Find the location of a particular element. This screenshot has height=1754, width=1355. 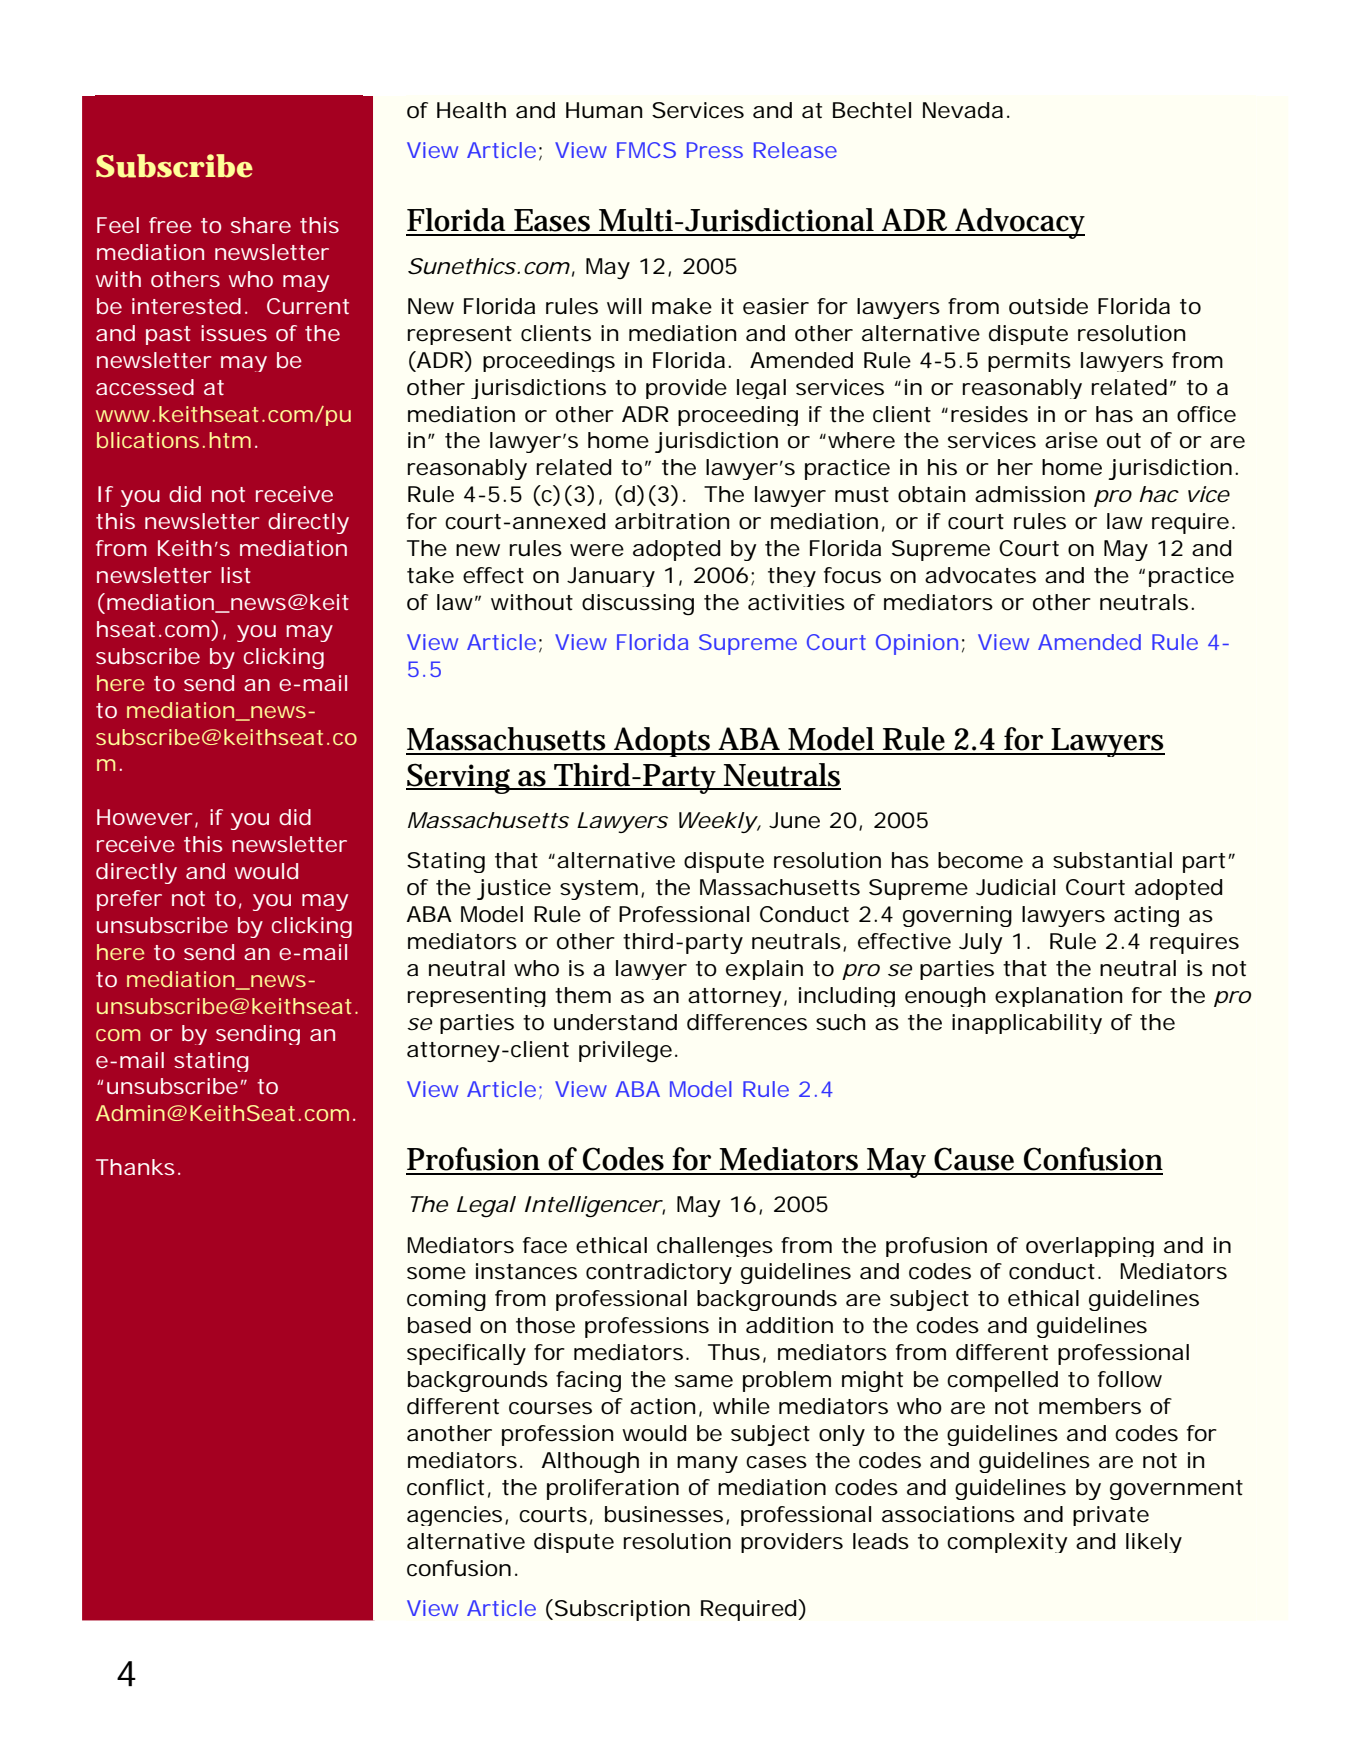

share is located at coordinates (261, 225).
